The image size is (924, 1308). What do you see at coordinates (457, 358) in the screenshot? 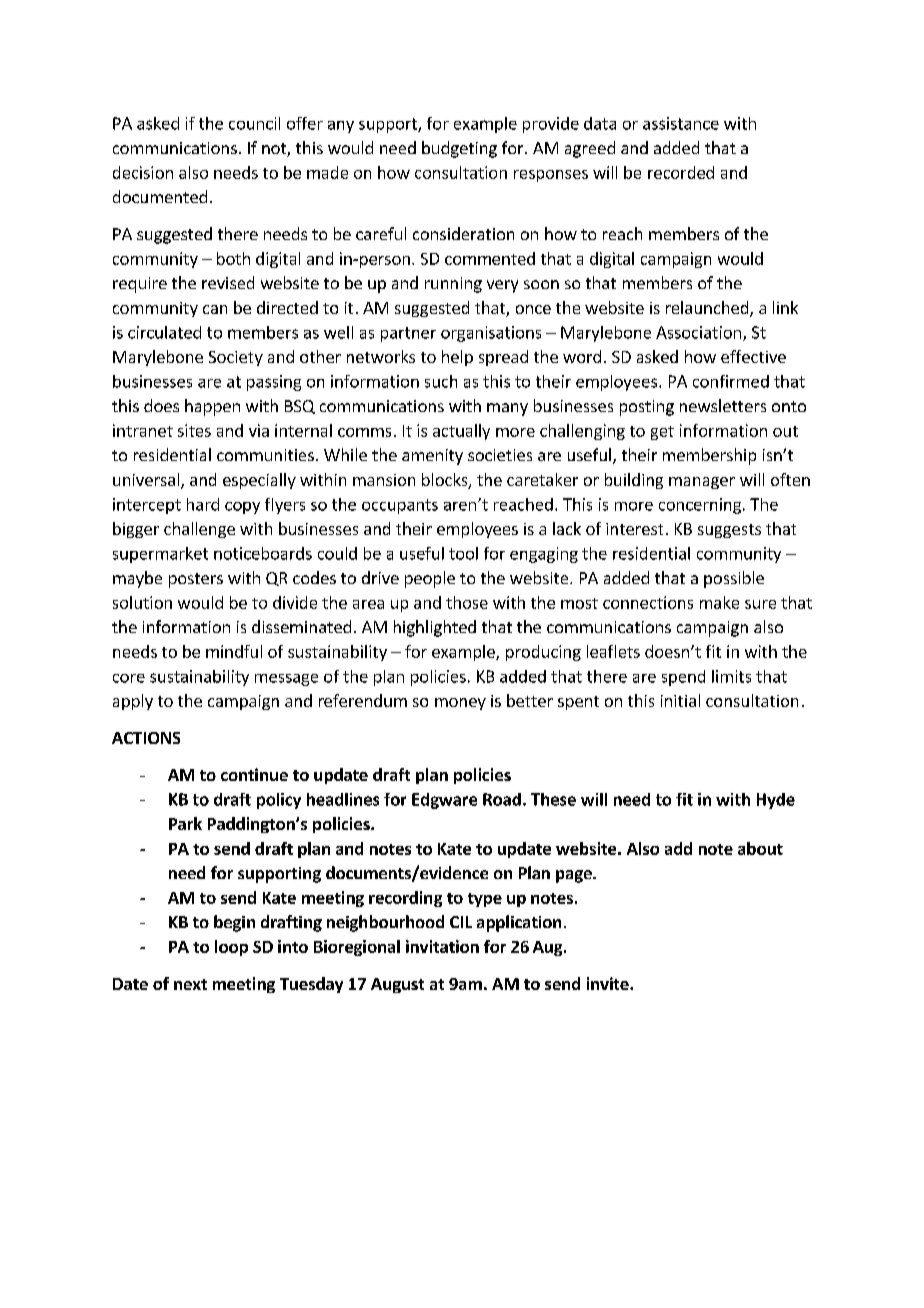
I see `help` at bounding box center [457, 358].
